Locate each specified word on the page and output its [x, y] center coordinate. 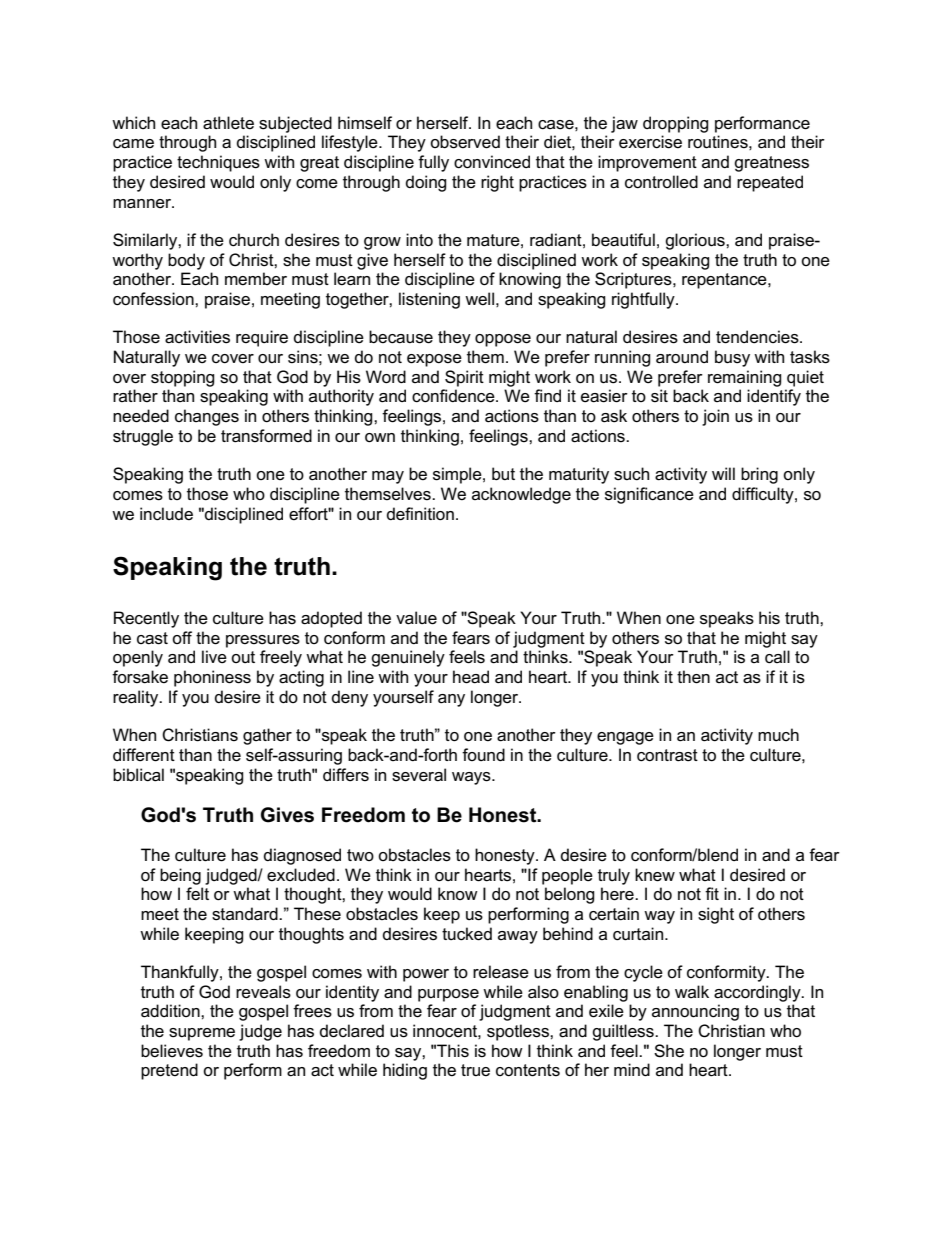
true [475, 1070]
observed [465, 142]
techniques [218, 163]
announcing [695, 1012]
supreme [202, 1034]
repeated [770, 183]
